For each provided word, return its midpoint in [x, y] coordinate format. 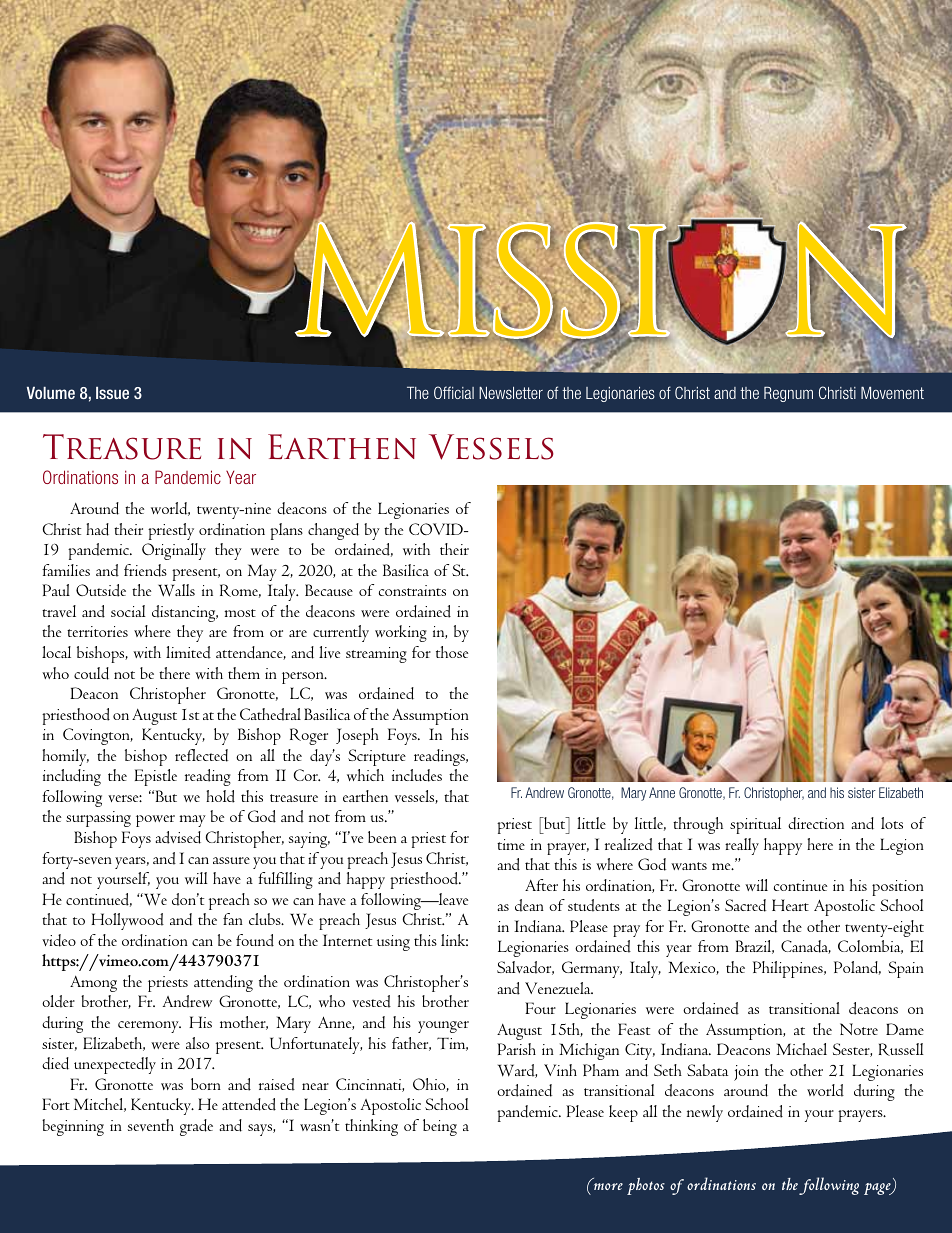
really [742, 846]
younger [443, 1027]
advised [178, 837]
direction [816, 823]
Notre [859, 1029]
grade [196, 1127]
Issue [112, 393]
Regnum [788, 394]
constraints [412, 590]
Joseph [357, 736]
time [511, 844]
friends [145, 570]
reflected [201, 755]
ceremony [149, 1027]
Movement [892, 393]
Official [454, 392]
